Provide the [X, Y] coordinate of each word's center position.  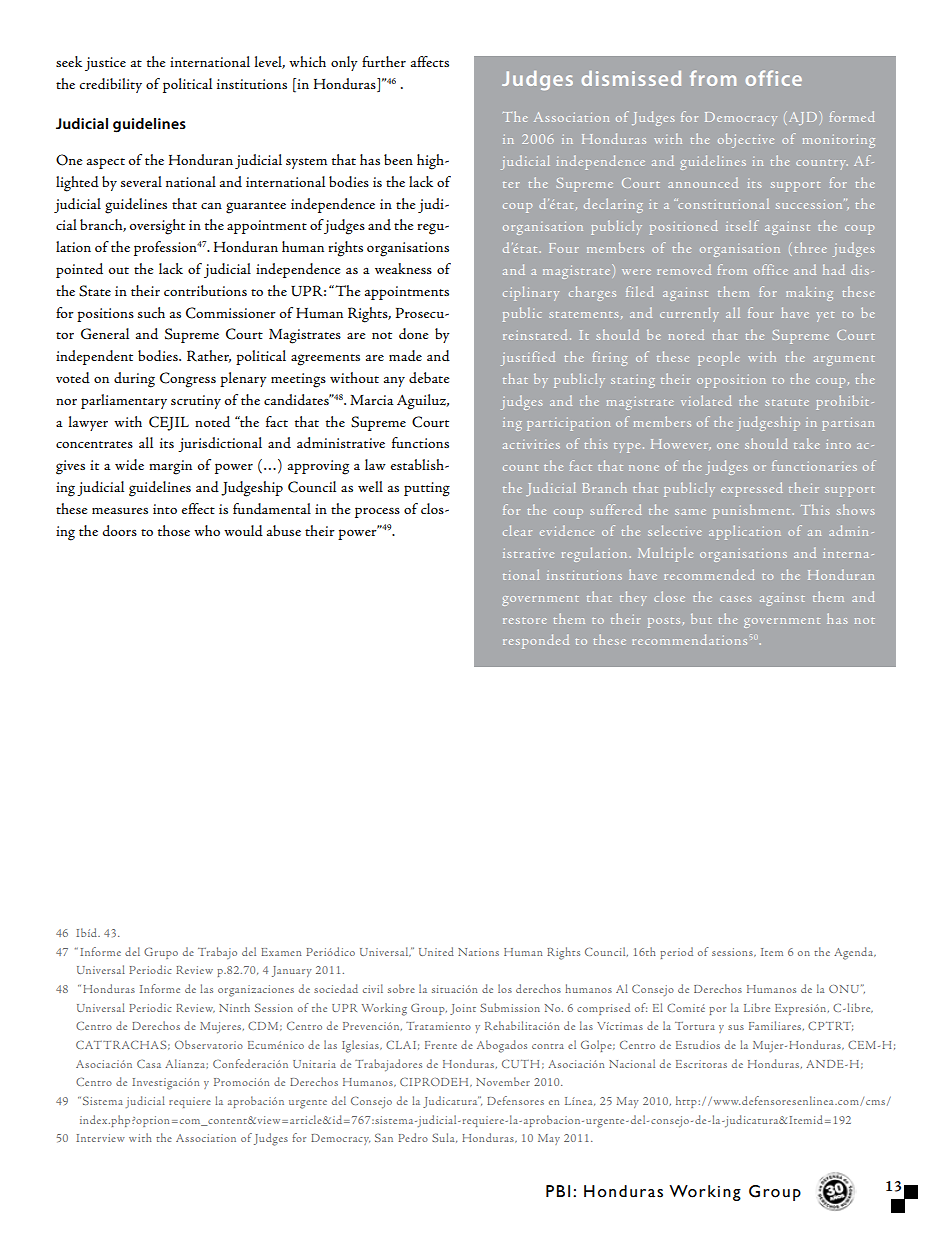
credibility [110, 85]
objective [746, 140]
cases [736, 599]
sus [736, 1027]
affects [430, 61]
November [503, 1081]
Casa [149, 1064]
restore [525, 620]
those [174, 530]
